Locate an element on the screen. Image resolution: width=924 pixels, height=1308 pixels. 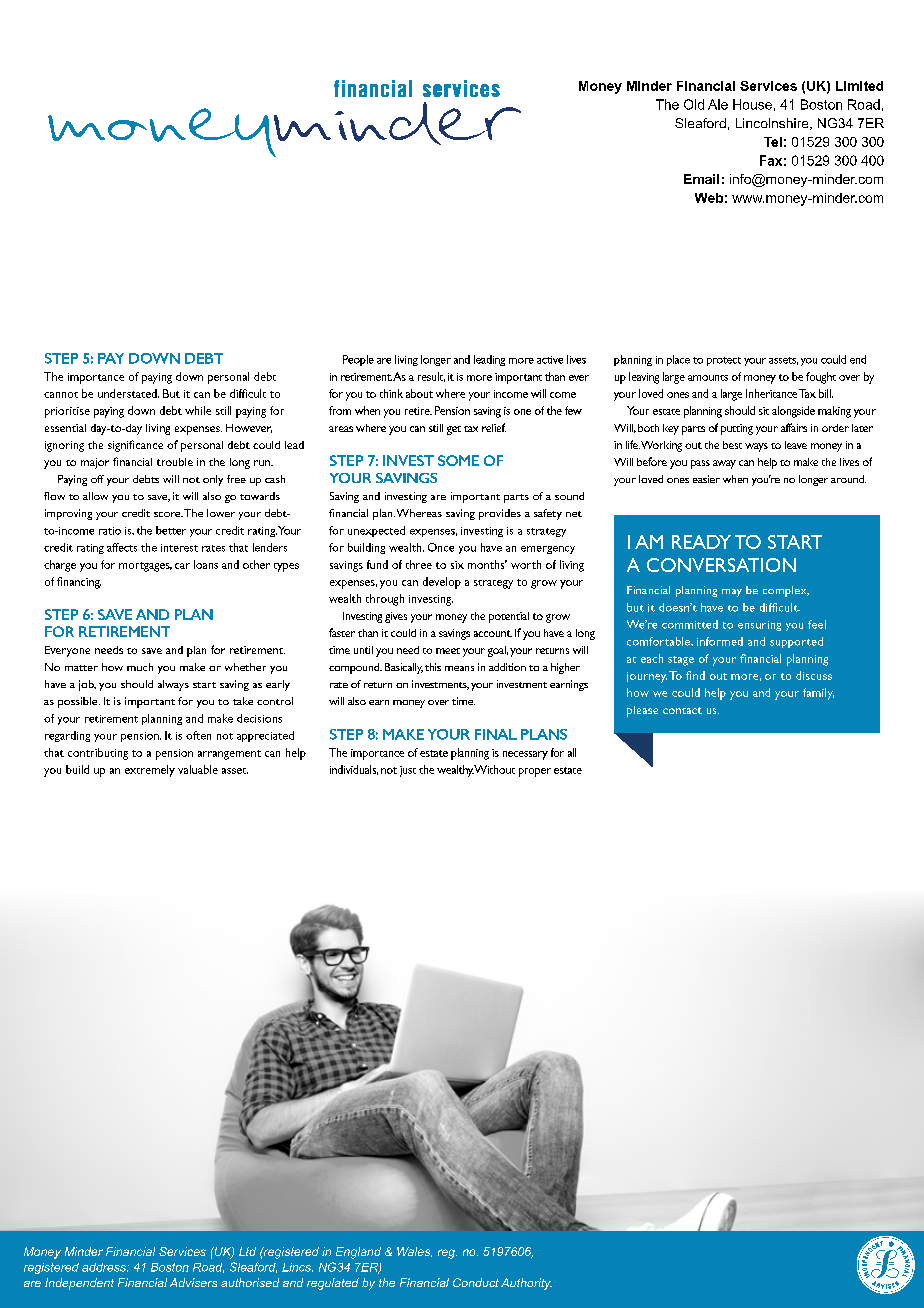
much is located at coordinates (140, 667).
